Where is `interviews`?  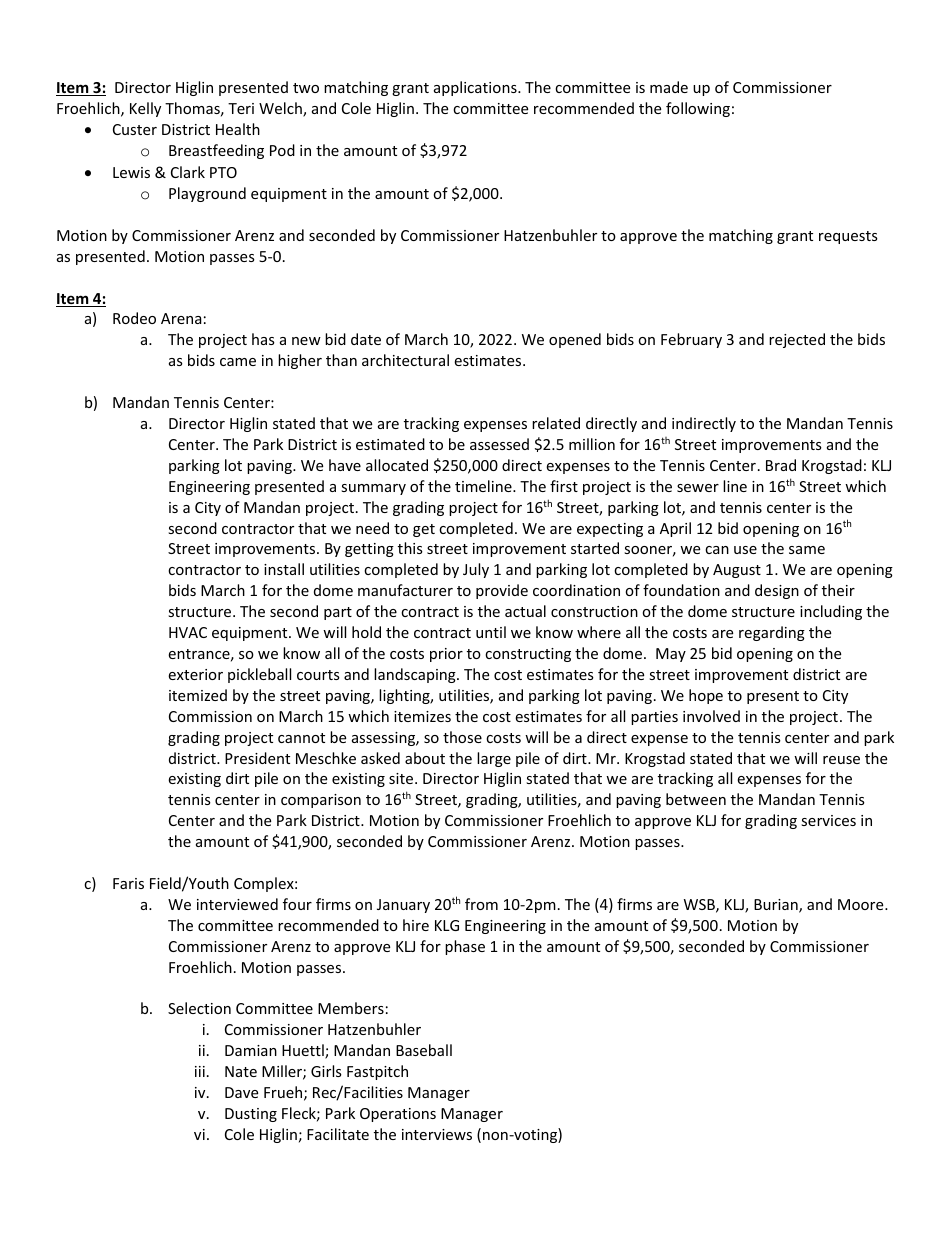
interviews is located at coordinates (437, 1134).
